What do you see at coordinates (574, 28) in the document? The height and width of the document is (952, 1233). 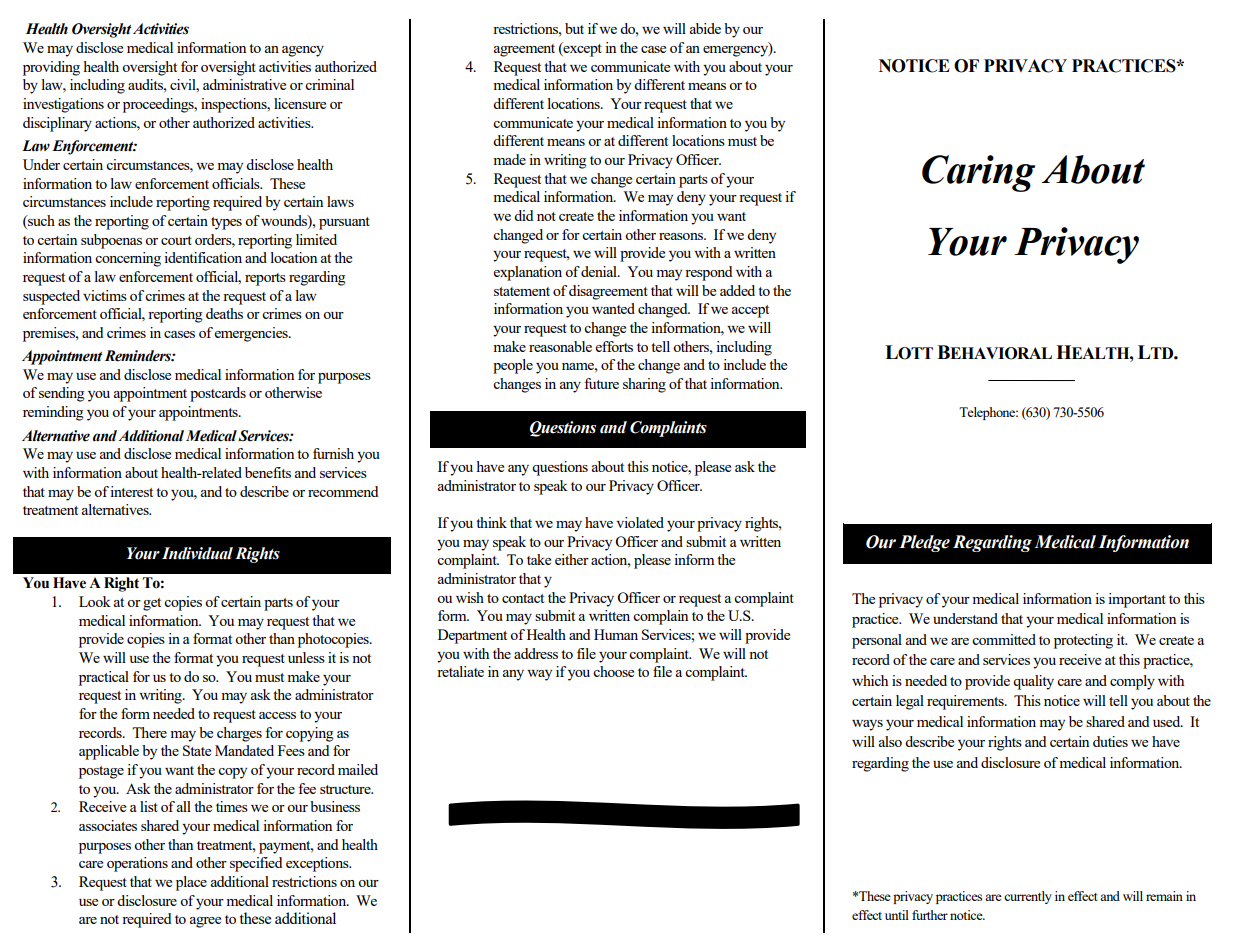 I see `but` at bounding box center [574, 28].
